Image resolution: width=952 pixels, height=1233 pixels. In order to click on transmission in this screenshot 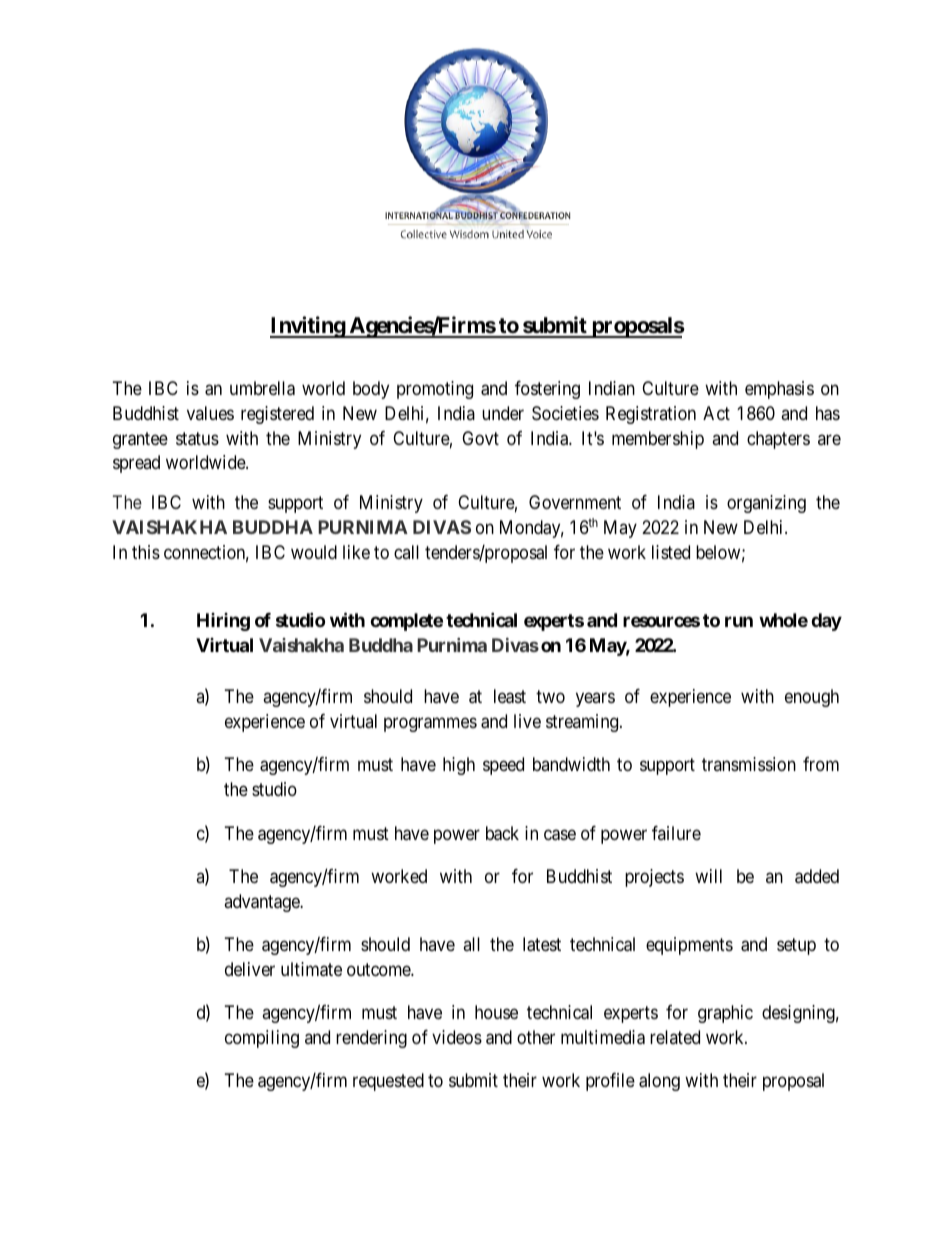, I will do `click(749, 764)`.
